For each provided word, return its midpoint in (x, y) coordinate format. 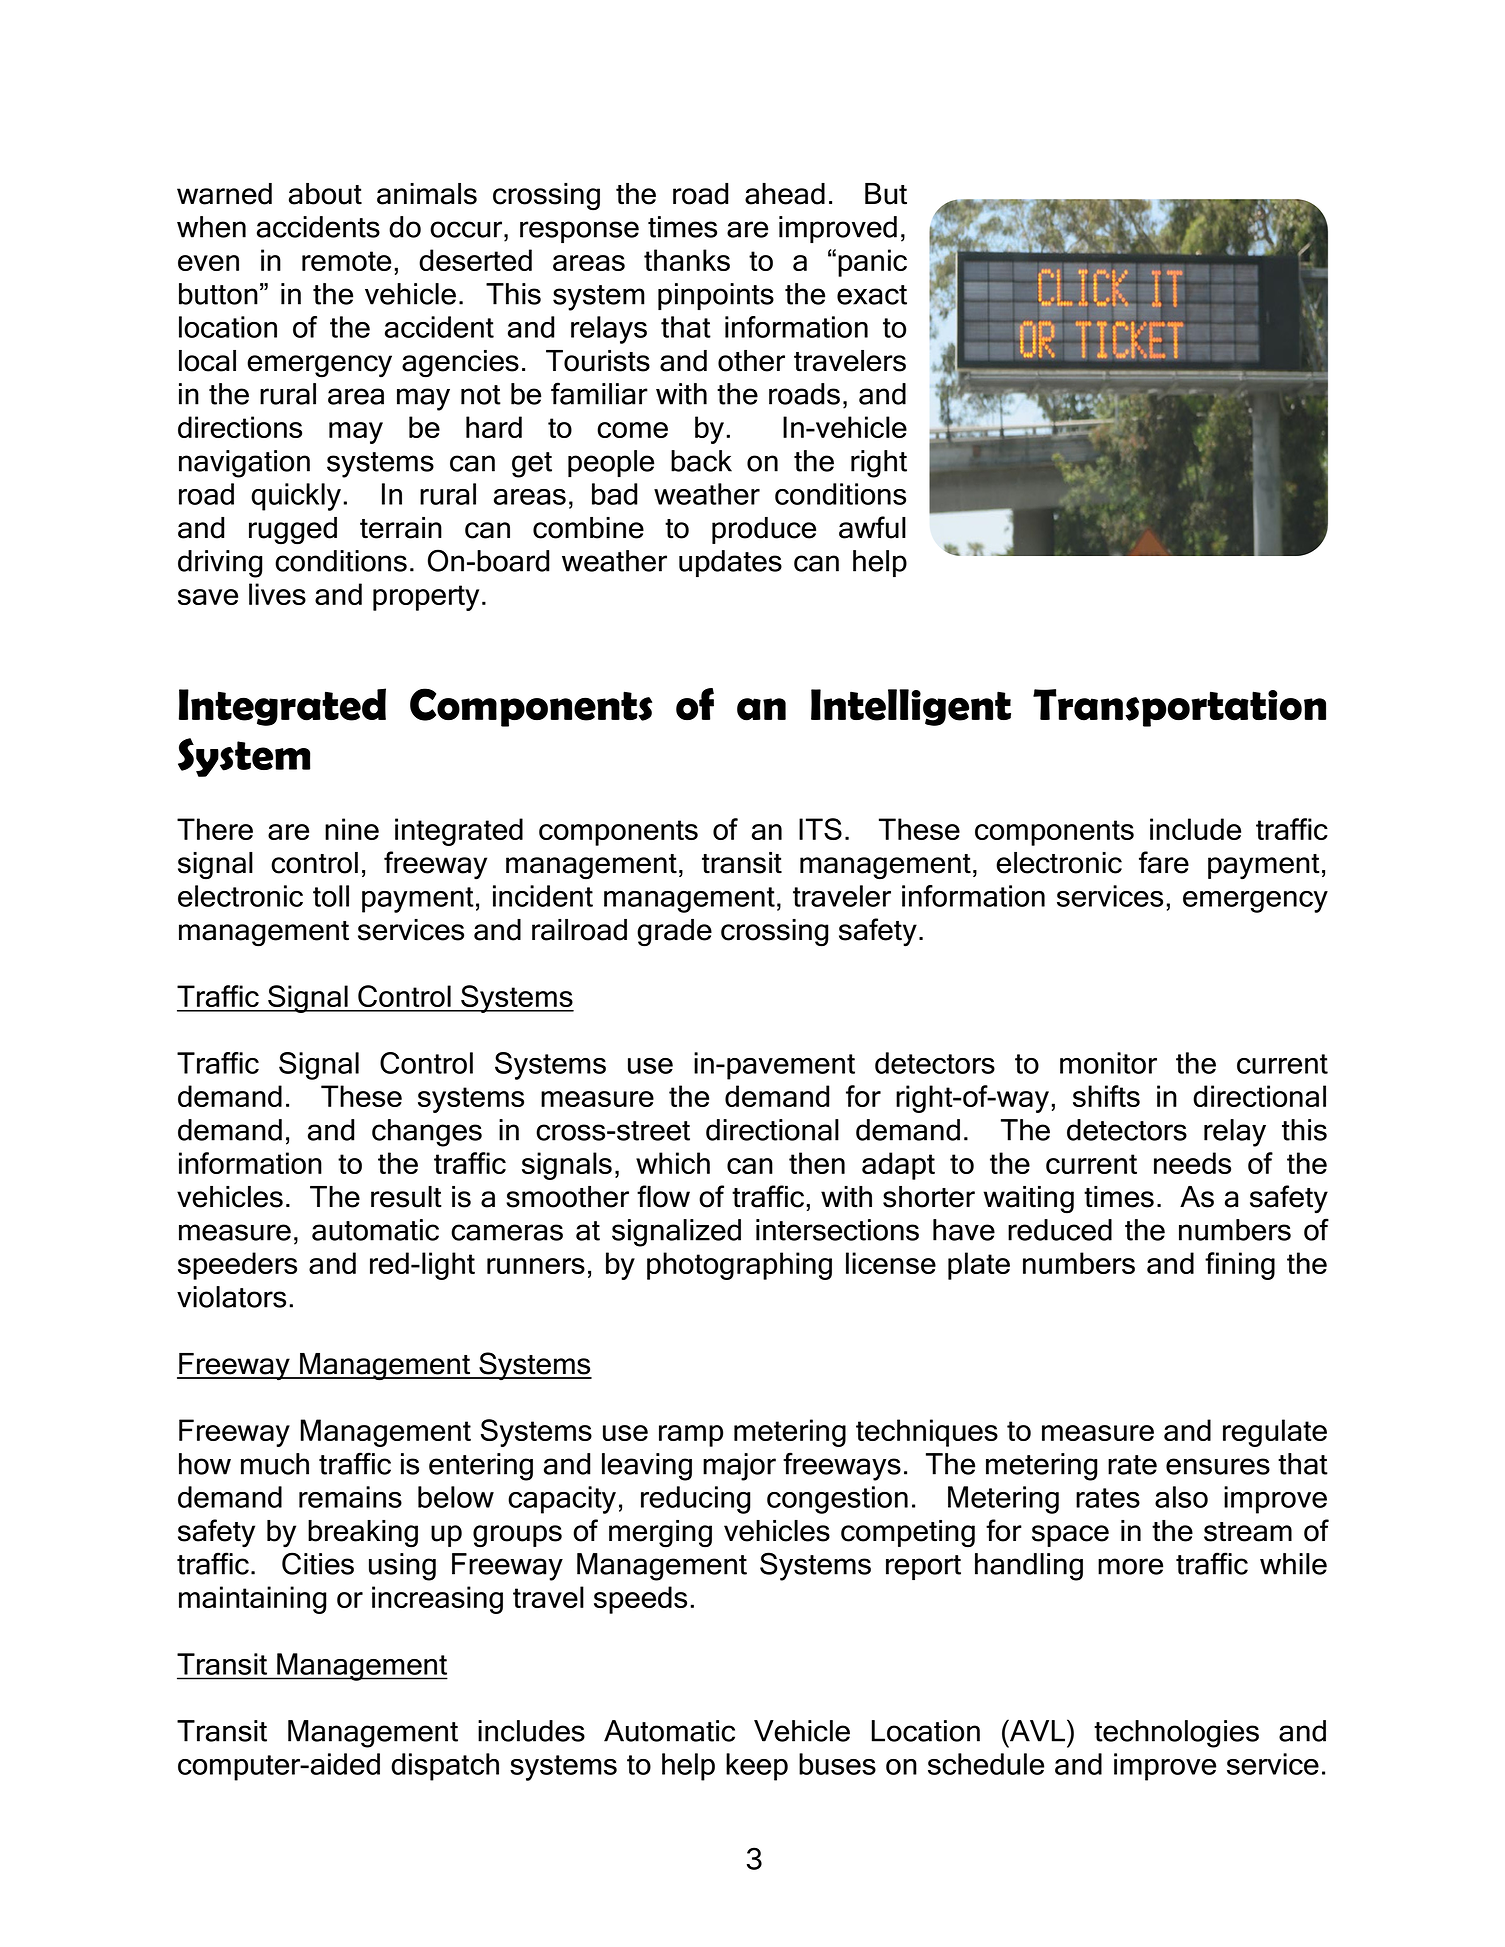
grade (674, 933)
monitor (1108, 1063)
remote (346, 261)
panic (872, 263)
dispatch (445, 1767)
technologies (1176, 1734)
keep (757, 1767)
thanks (687, 260)
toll (331, 896)
